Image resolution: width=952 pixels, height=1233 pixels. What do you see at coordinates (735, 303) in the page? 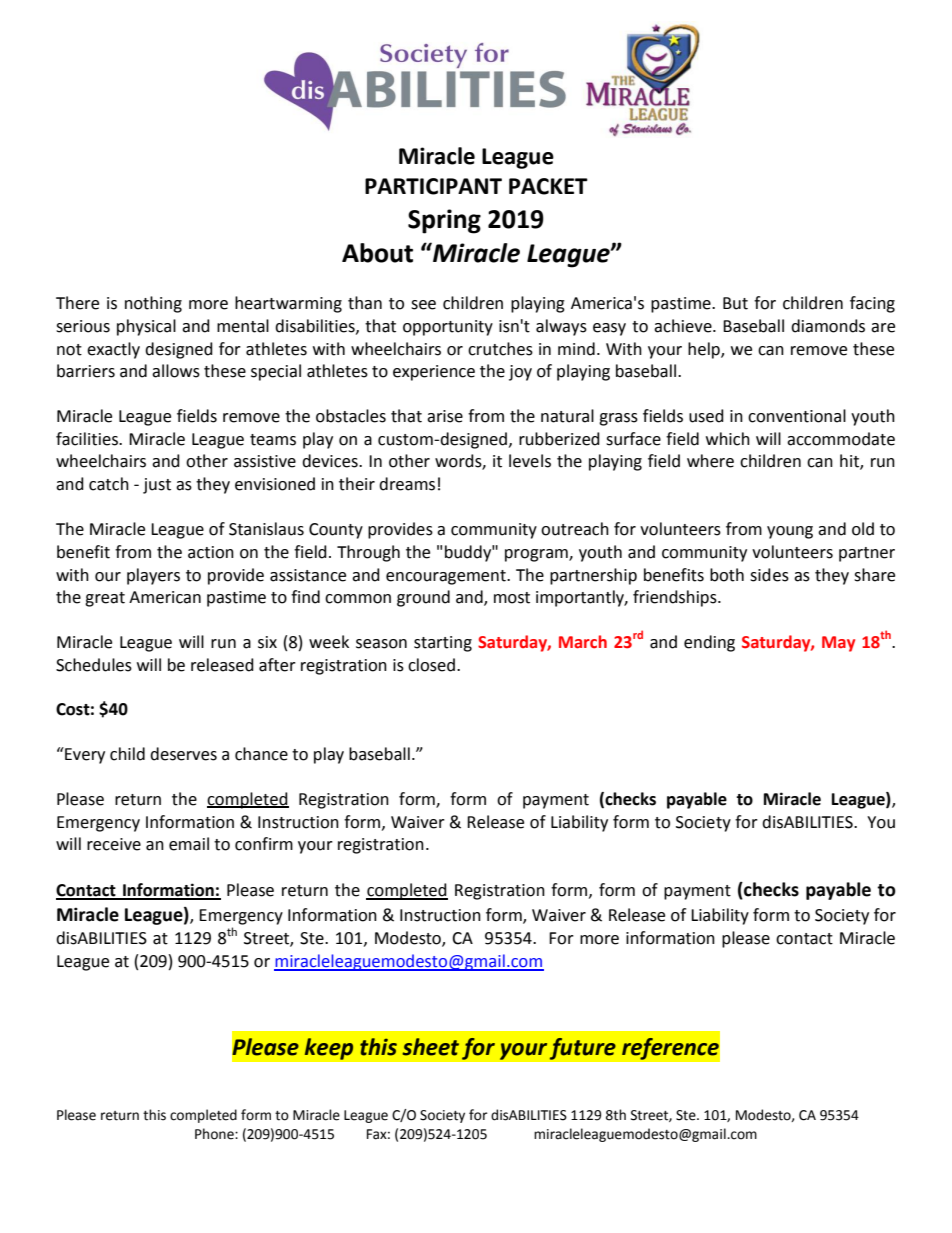
I see `But` at bounding box center [735, 303].
